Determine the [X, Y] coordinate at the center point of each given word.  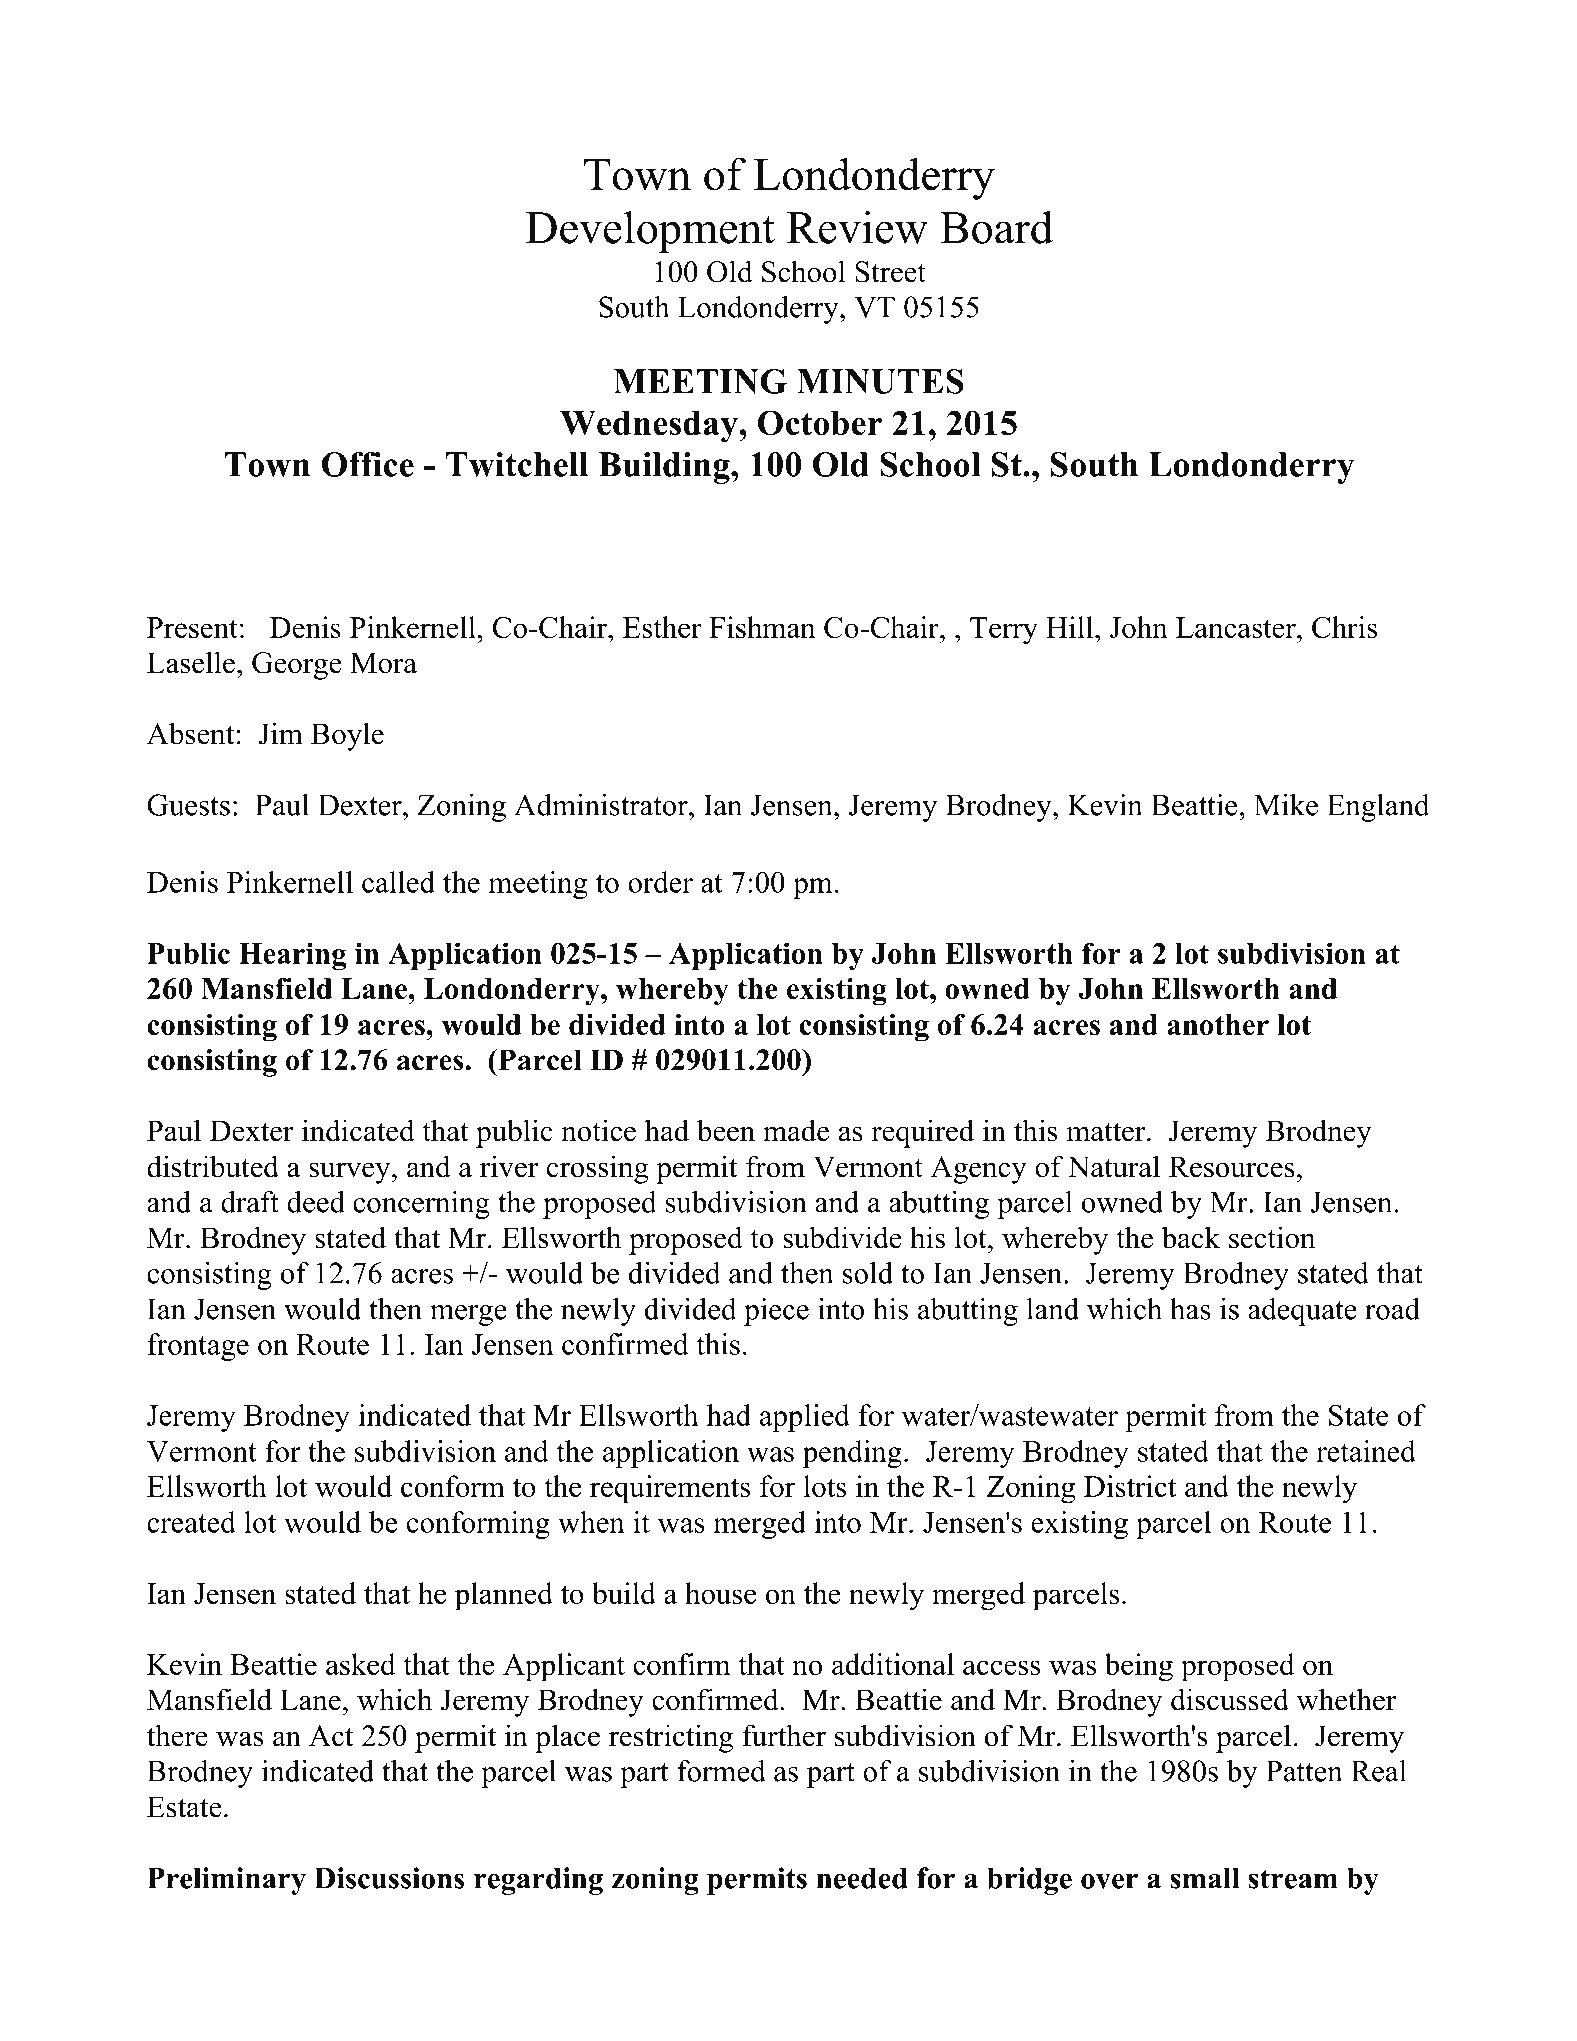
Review [857, 227]
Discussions [389, 1878]
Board [996, 227]
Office [368, 464]
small [1204, 1878]
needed [862, 1878]
